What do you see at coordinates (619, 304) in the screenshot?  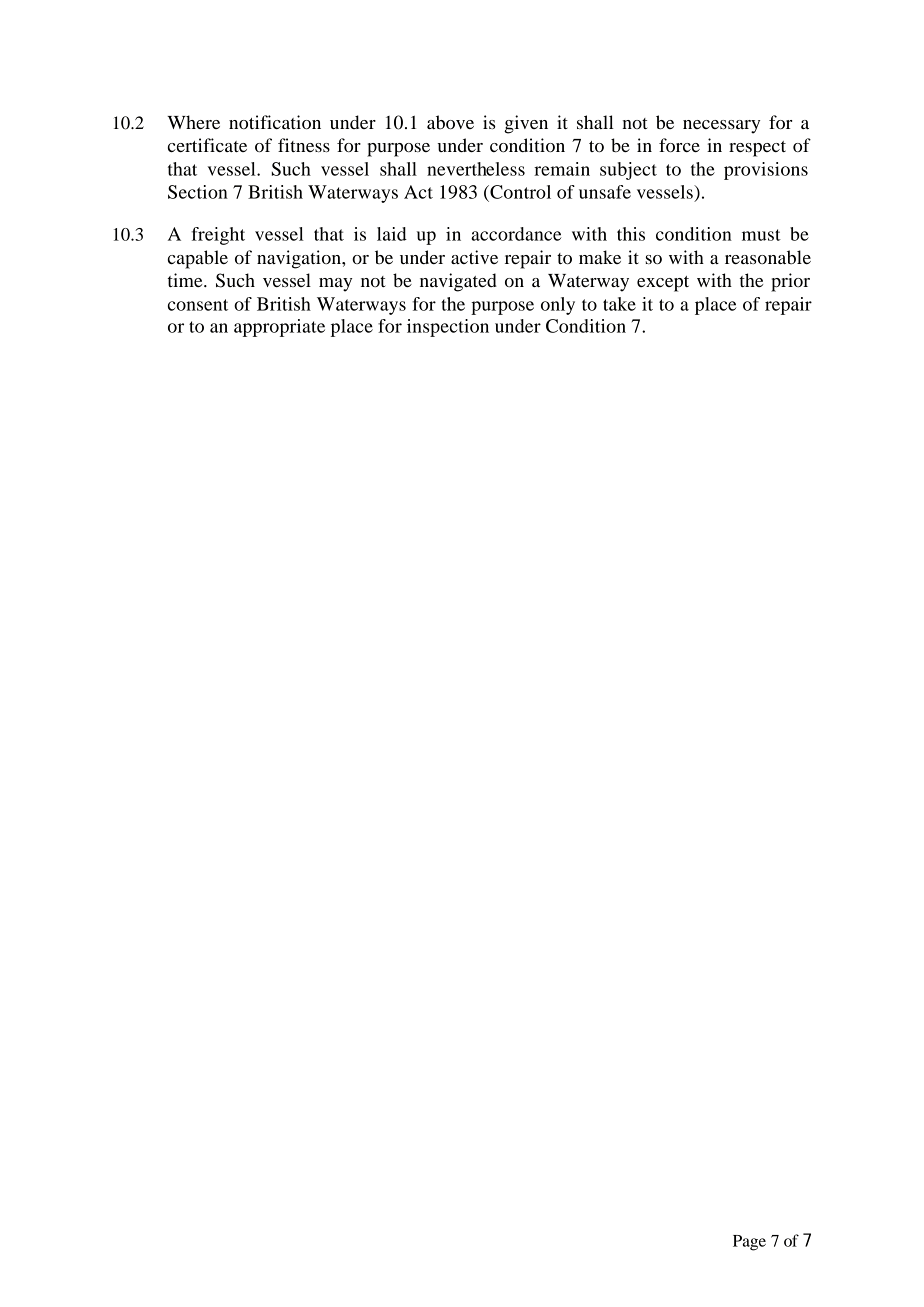 I see `take` at bounding box center [619, 304].
